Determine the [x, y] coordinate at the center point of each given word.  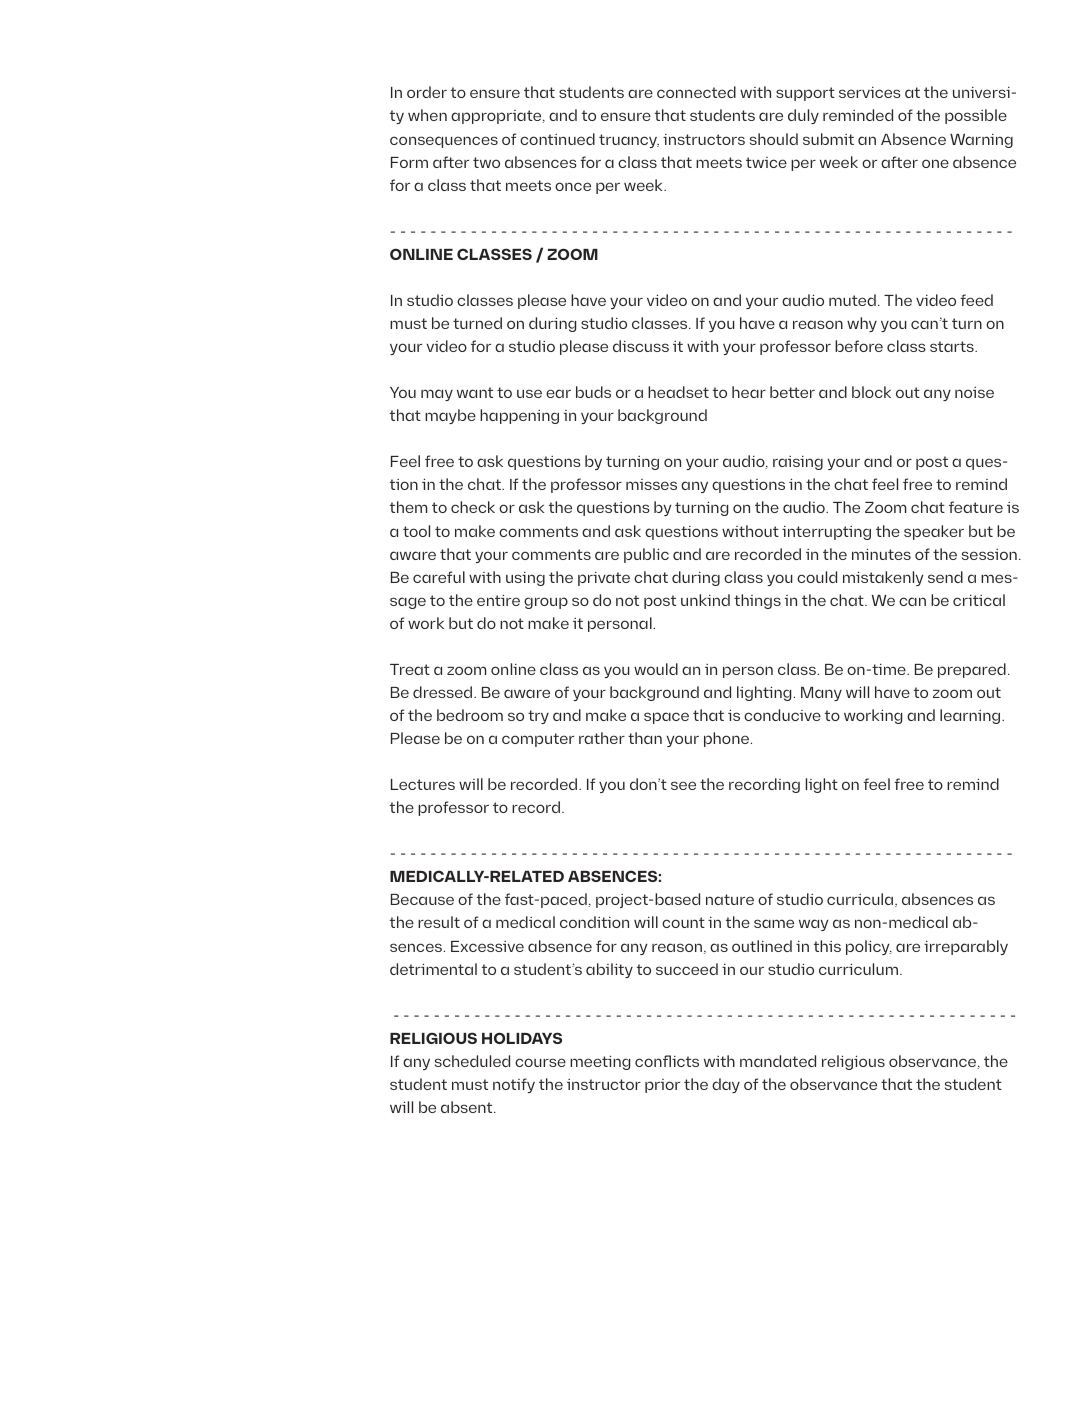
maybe [450, 416]
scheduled [472, 1061]
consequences [444, 142]
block [871, 392]
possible [976, 116]
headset [678, 392]
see [683, 785]
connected [696, 92]
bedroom [470, 715]
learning [971, 716]
